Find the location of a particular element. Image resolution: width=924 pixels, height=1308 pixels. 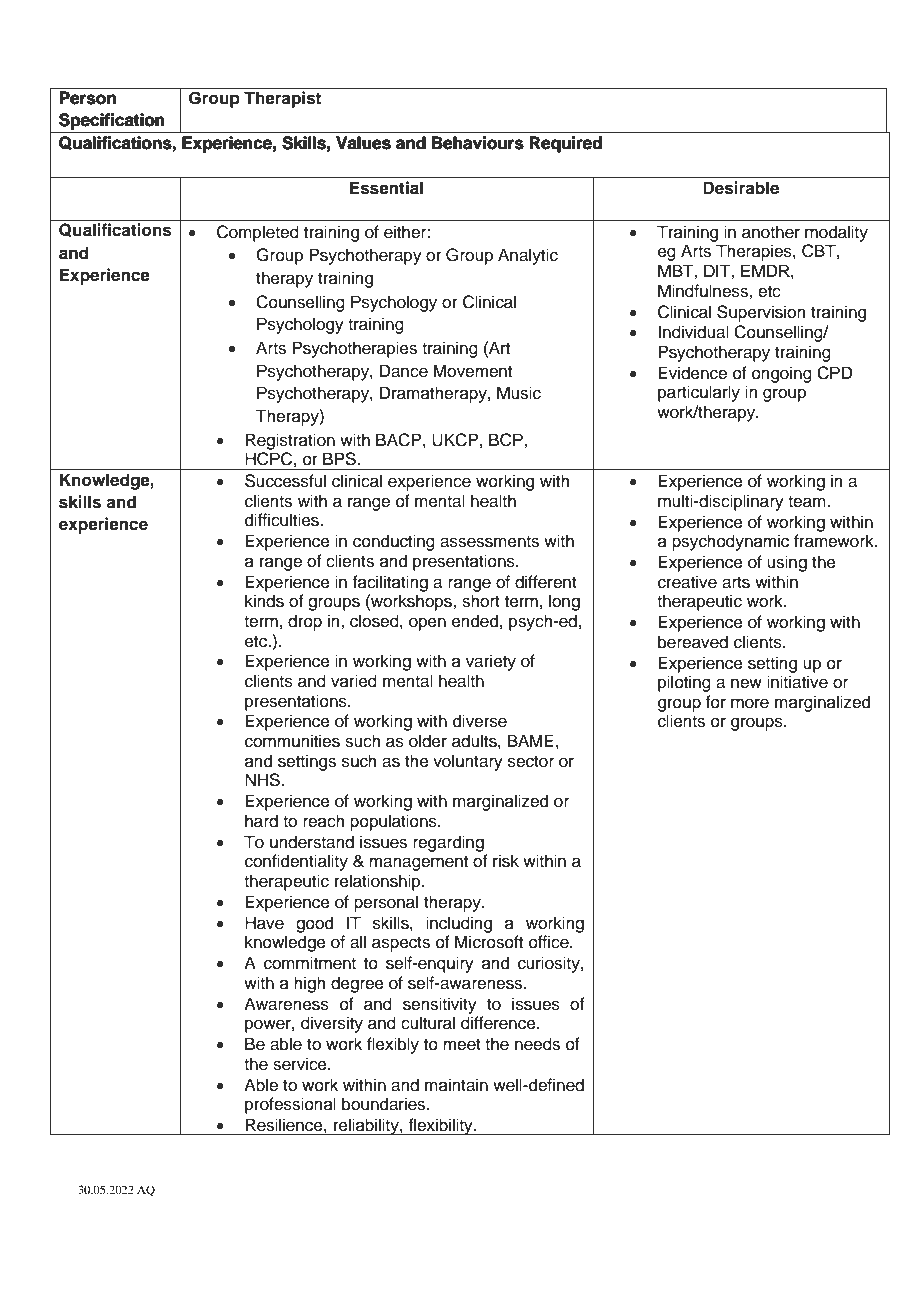

Registration is located at coordinates (290, 441).
